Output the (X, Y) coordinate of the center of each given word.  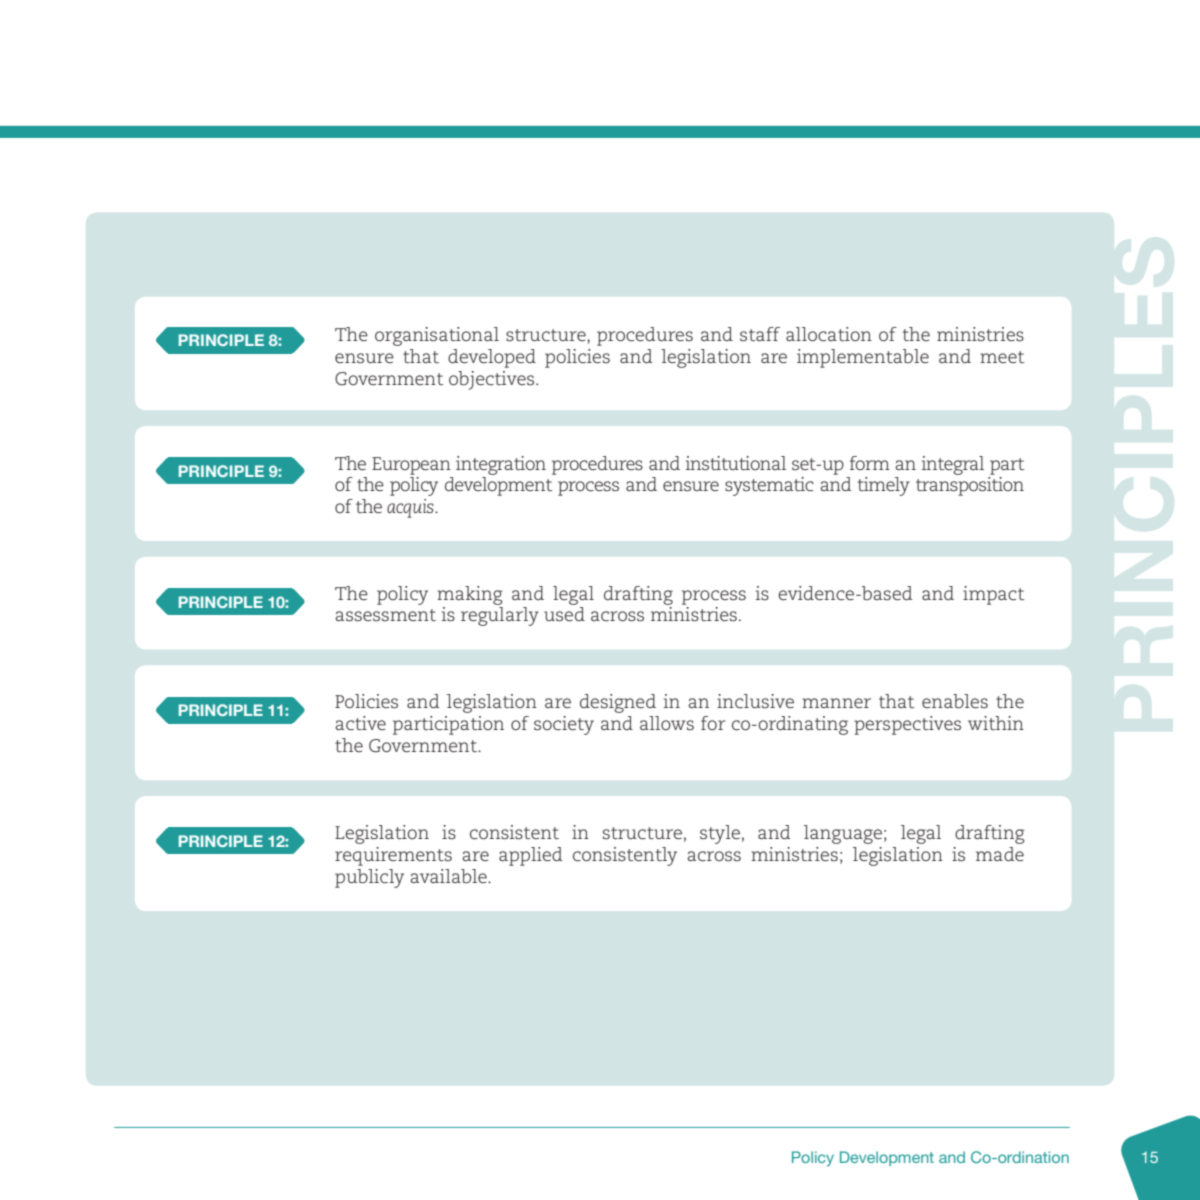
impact (993, 595)
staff (760, 334)
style (720, 834)
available (449, 876)
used (564, 614)
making (470, 595)
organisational (437, 336)
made (1000, 854)
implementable (863, 358)
